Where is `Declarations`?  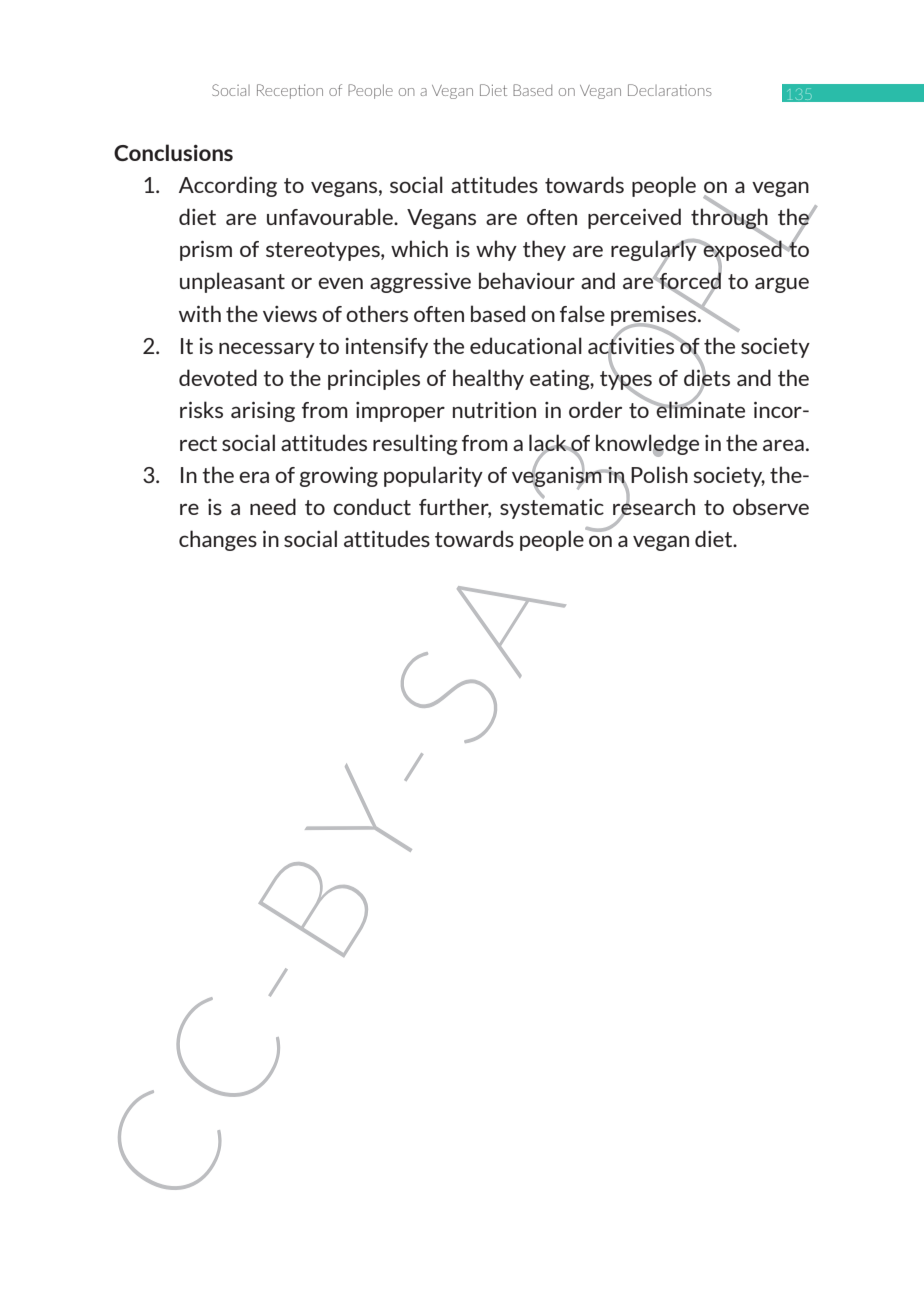
Declarations is located at coordinates (670, 90).
